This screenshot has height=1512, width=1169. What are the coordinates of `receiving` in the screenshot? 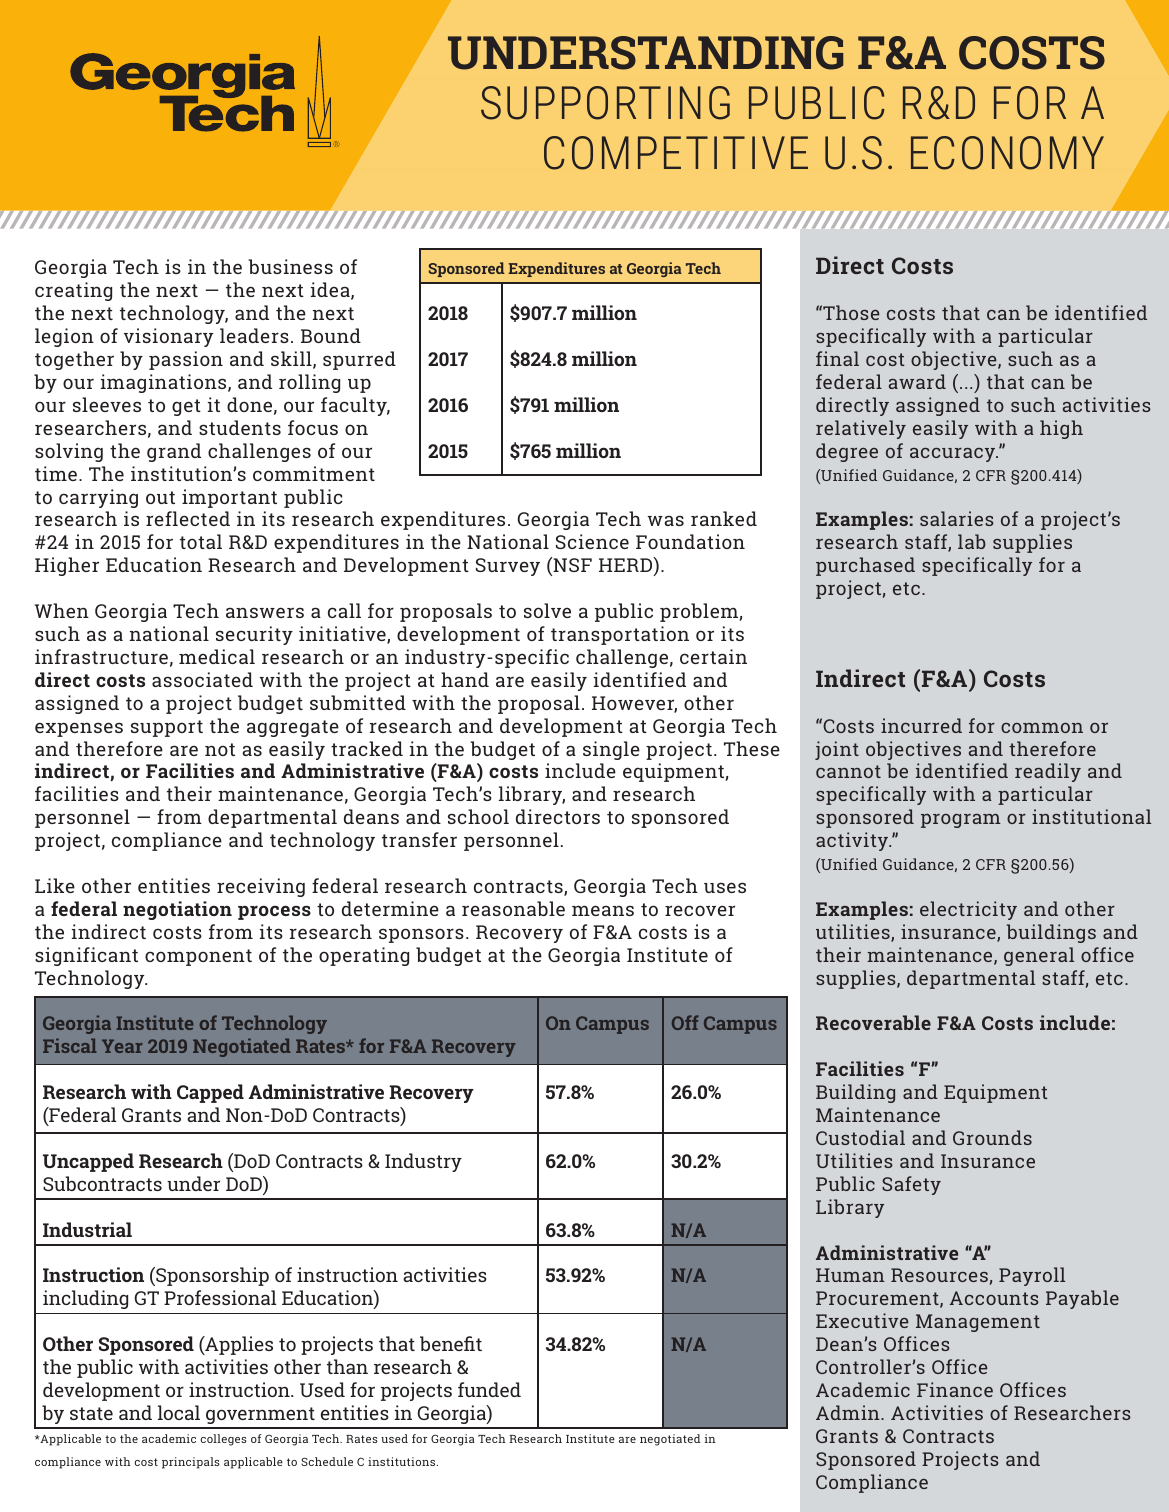 It's located at (261, 887).
